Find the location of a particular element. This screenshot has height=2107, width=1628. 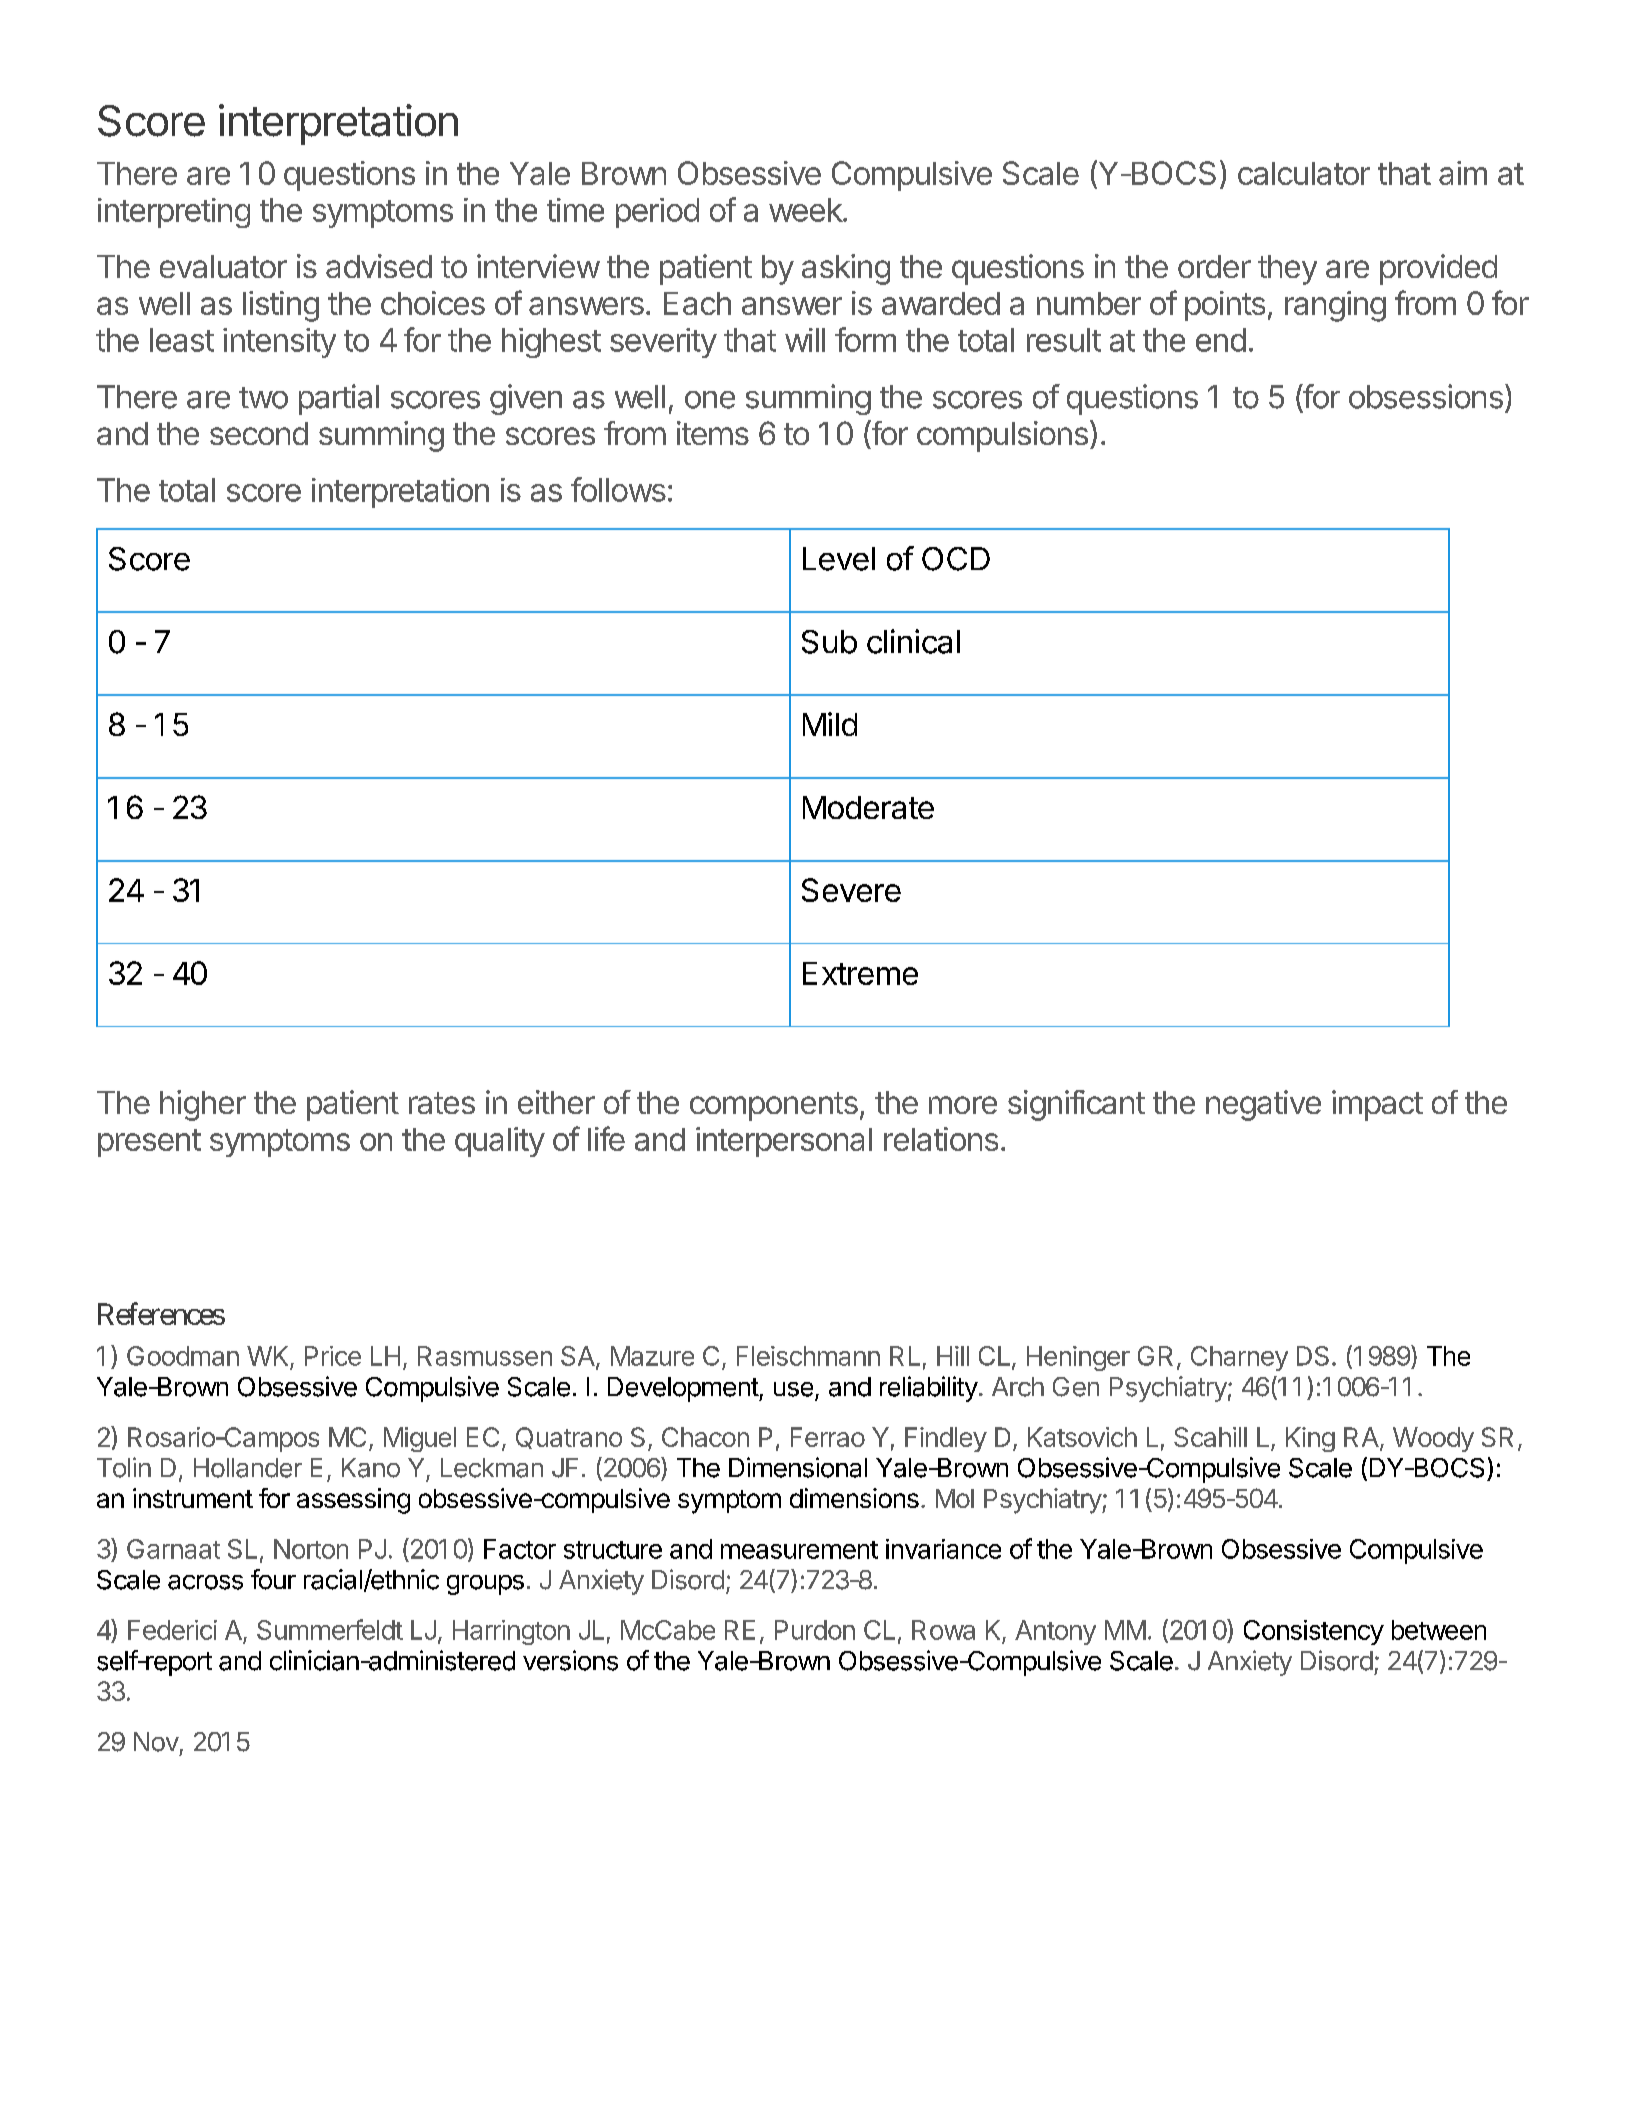

interpersonal is located at coordinates (784, 1142).
